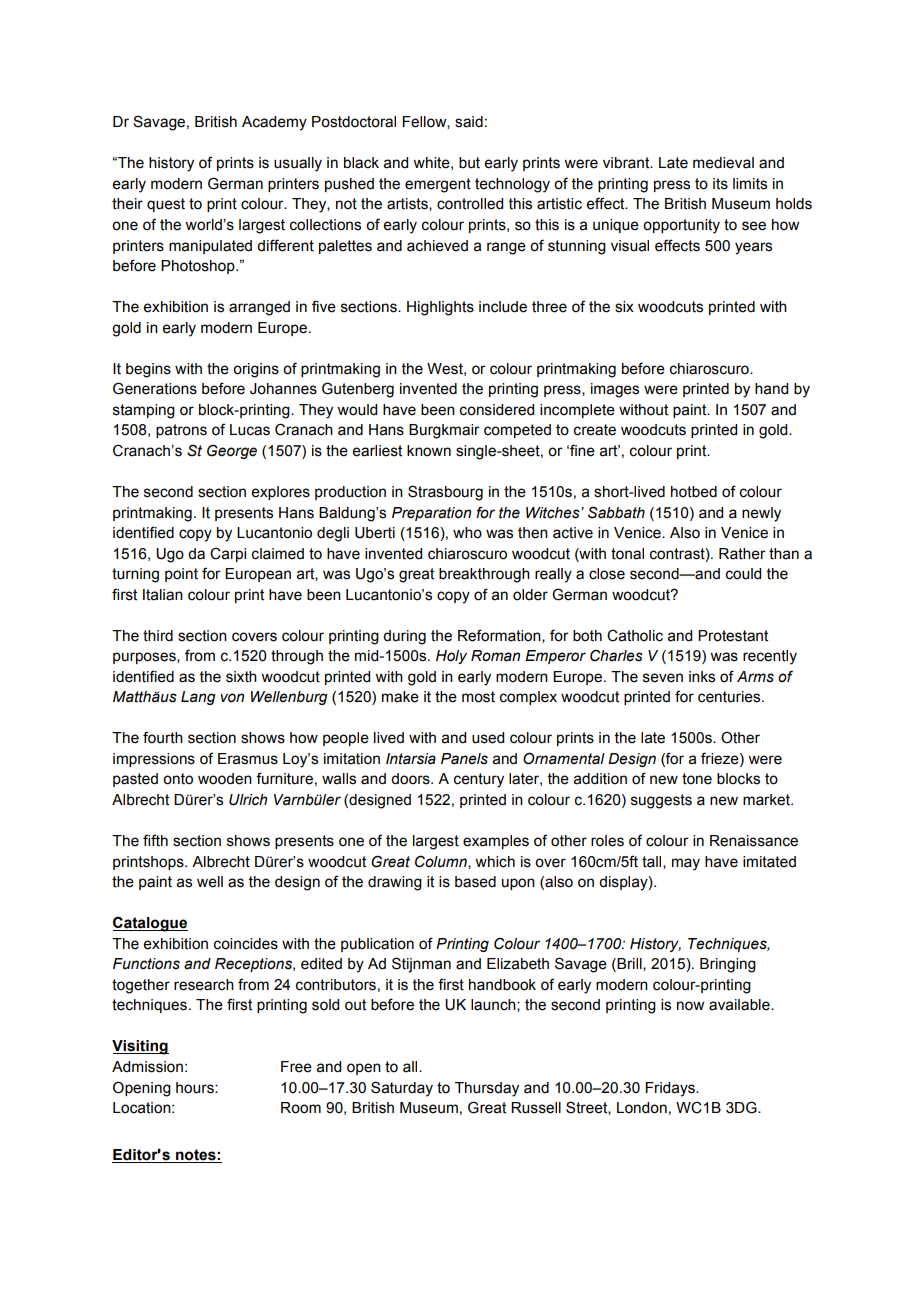  What do you see at coordinates (686, 864) in the screenshot?
I see `may` at bounding box center [686, 864].
